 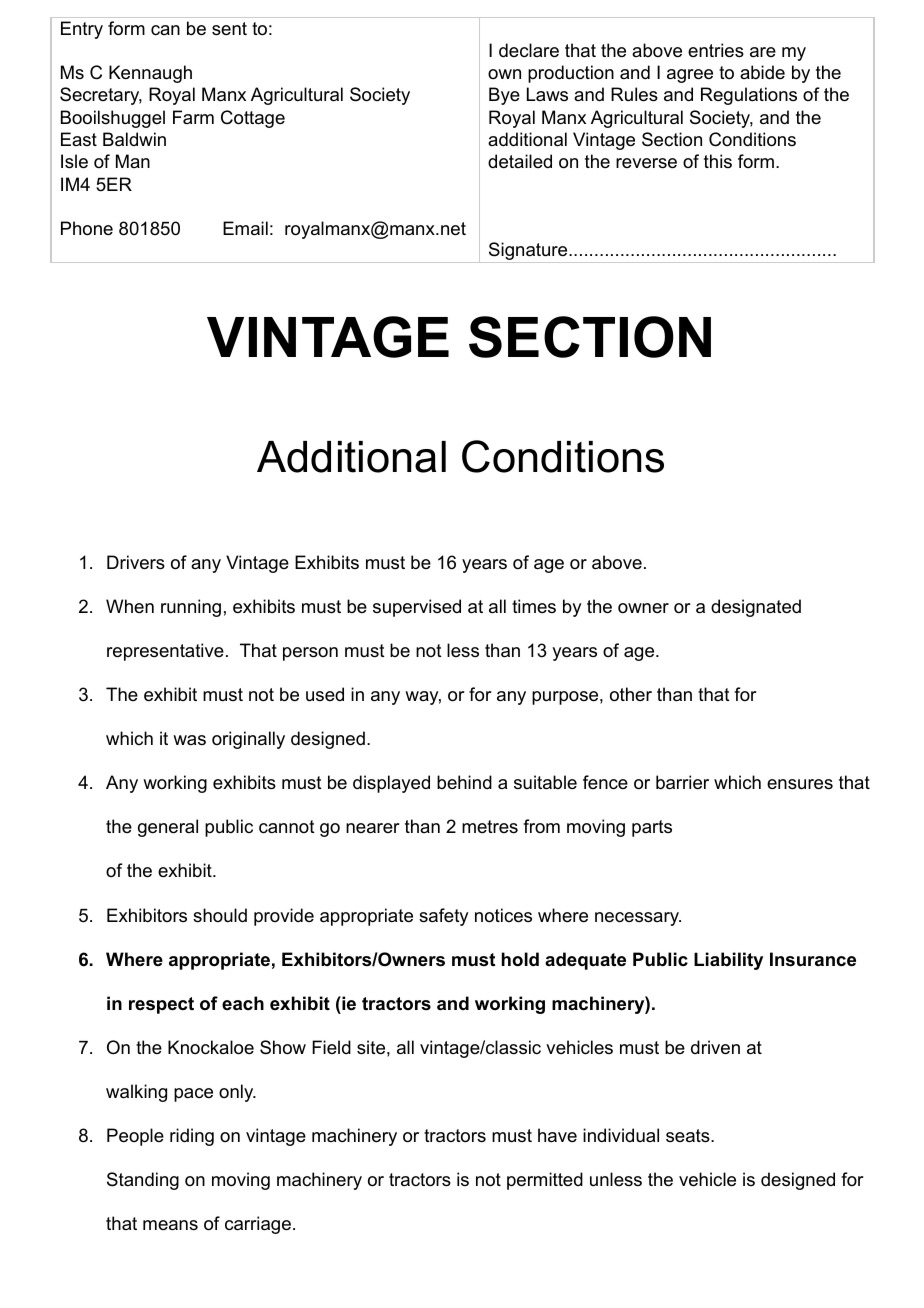 I want to click on running, so click(x=191, y=608).
